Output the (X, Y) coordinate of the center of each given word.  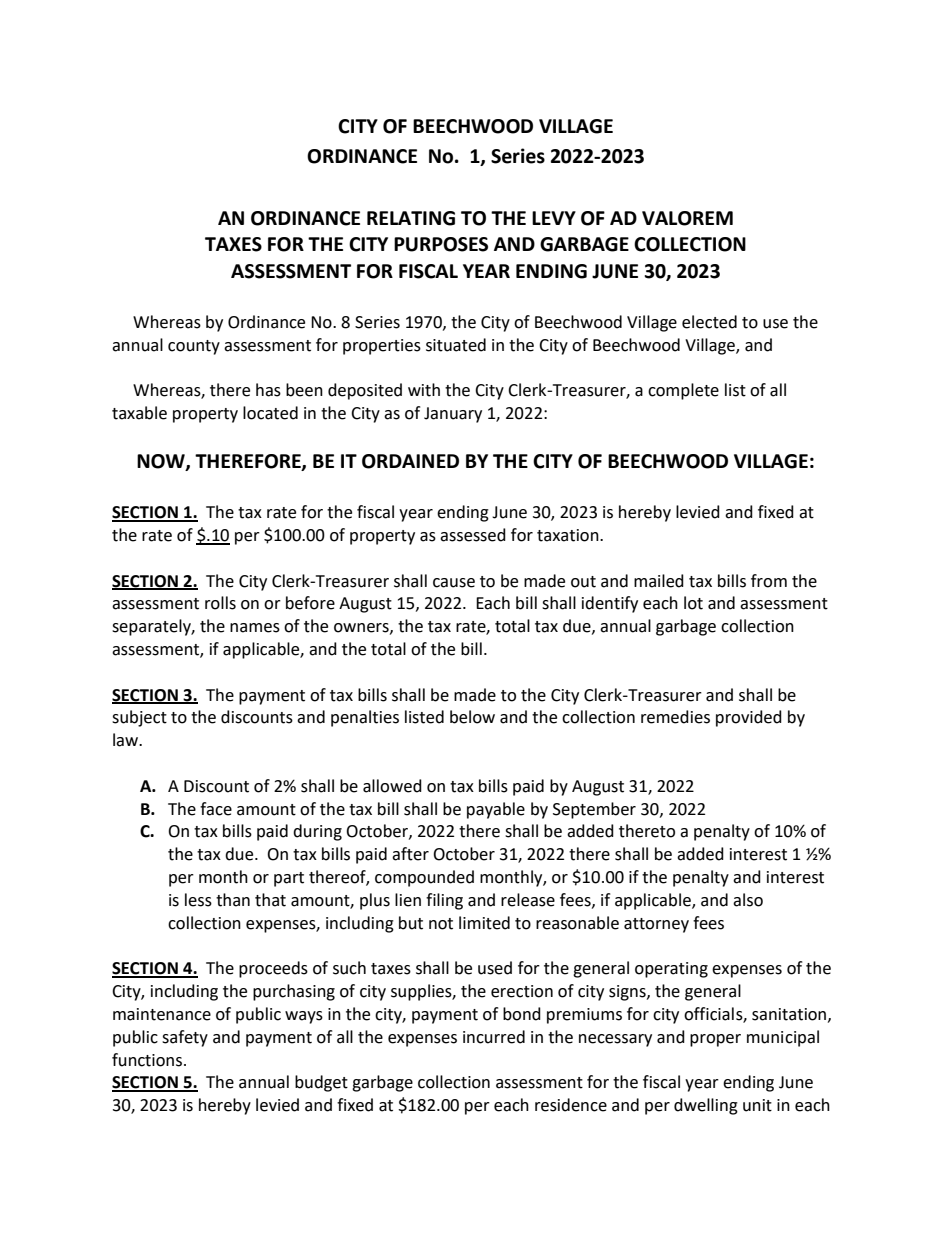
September (594, 810)
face (216, 809)
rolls (220, 603)
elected (709, 322)
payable (496, 810)
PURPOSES (441, 244)
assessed (473, 535)
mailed (659, 581)
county (194, 347)
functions (148, 1060)
